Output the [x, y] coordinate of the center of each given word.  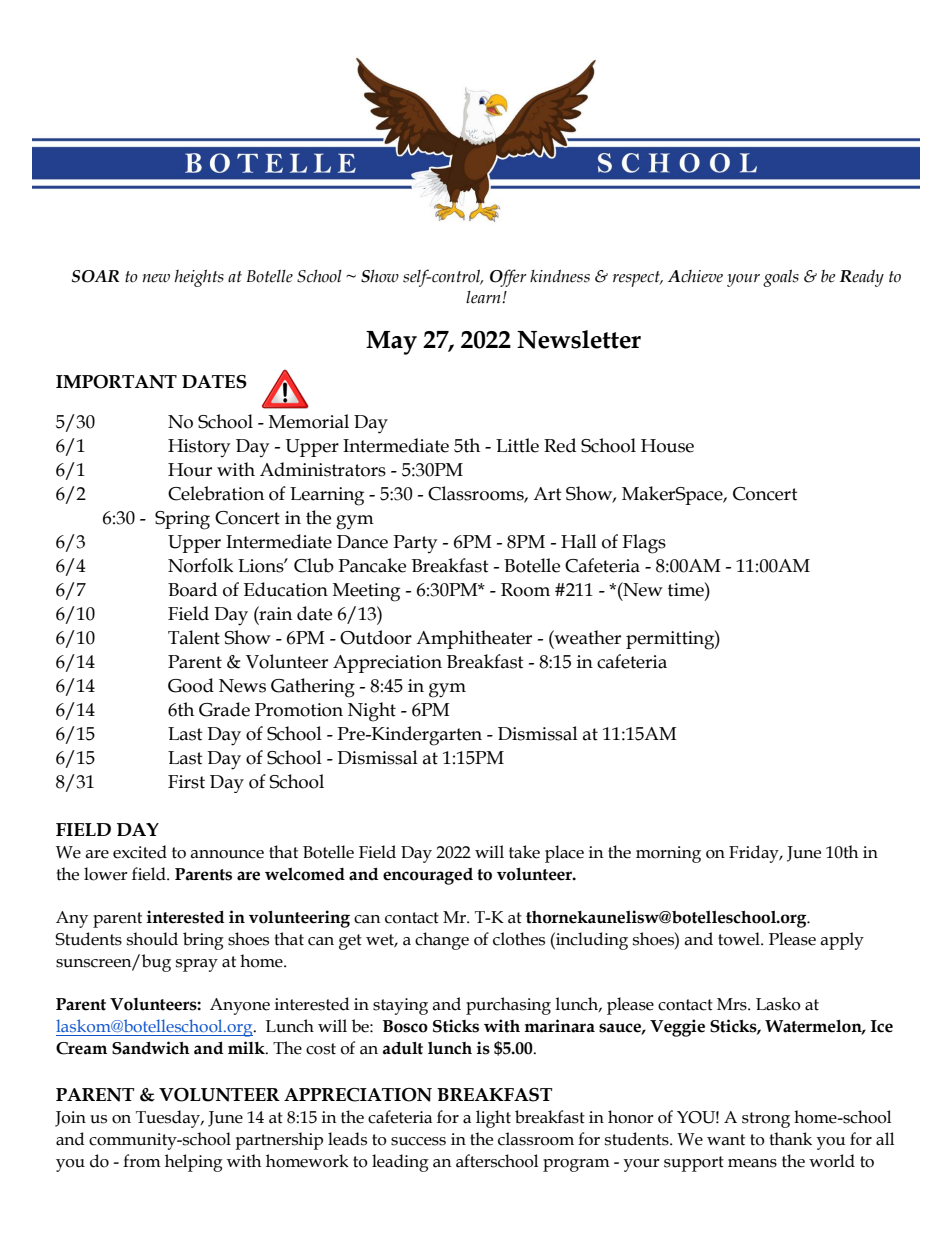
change [442, 941]
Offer [508, 278]
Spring [182, 520]
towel [740, 939]
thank [790, 1139]
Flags [644, 544]
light [493, 1119]
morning [668, 854]
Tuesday [169, 1119]
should [152, 939]
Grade [224, 709]
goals [781, 278]
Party [415, 544]
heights [199, 278]
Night [372, 712]
